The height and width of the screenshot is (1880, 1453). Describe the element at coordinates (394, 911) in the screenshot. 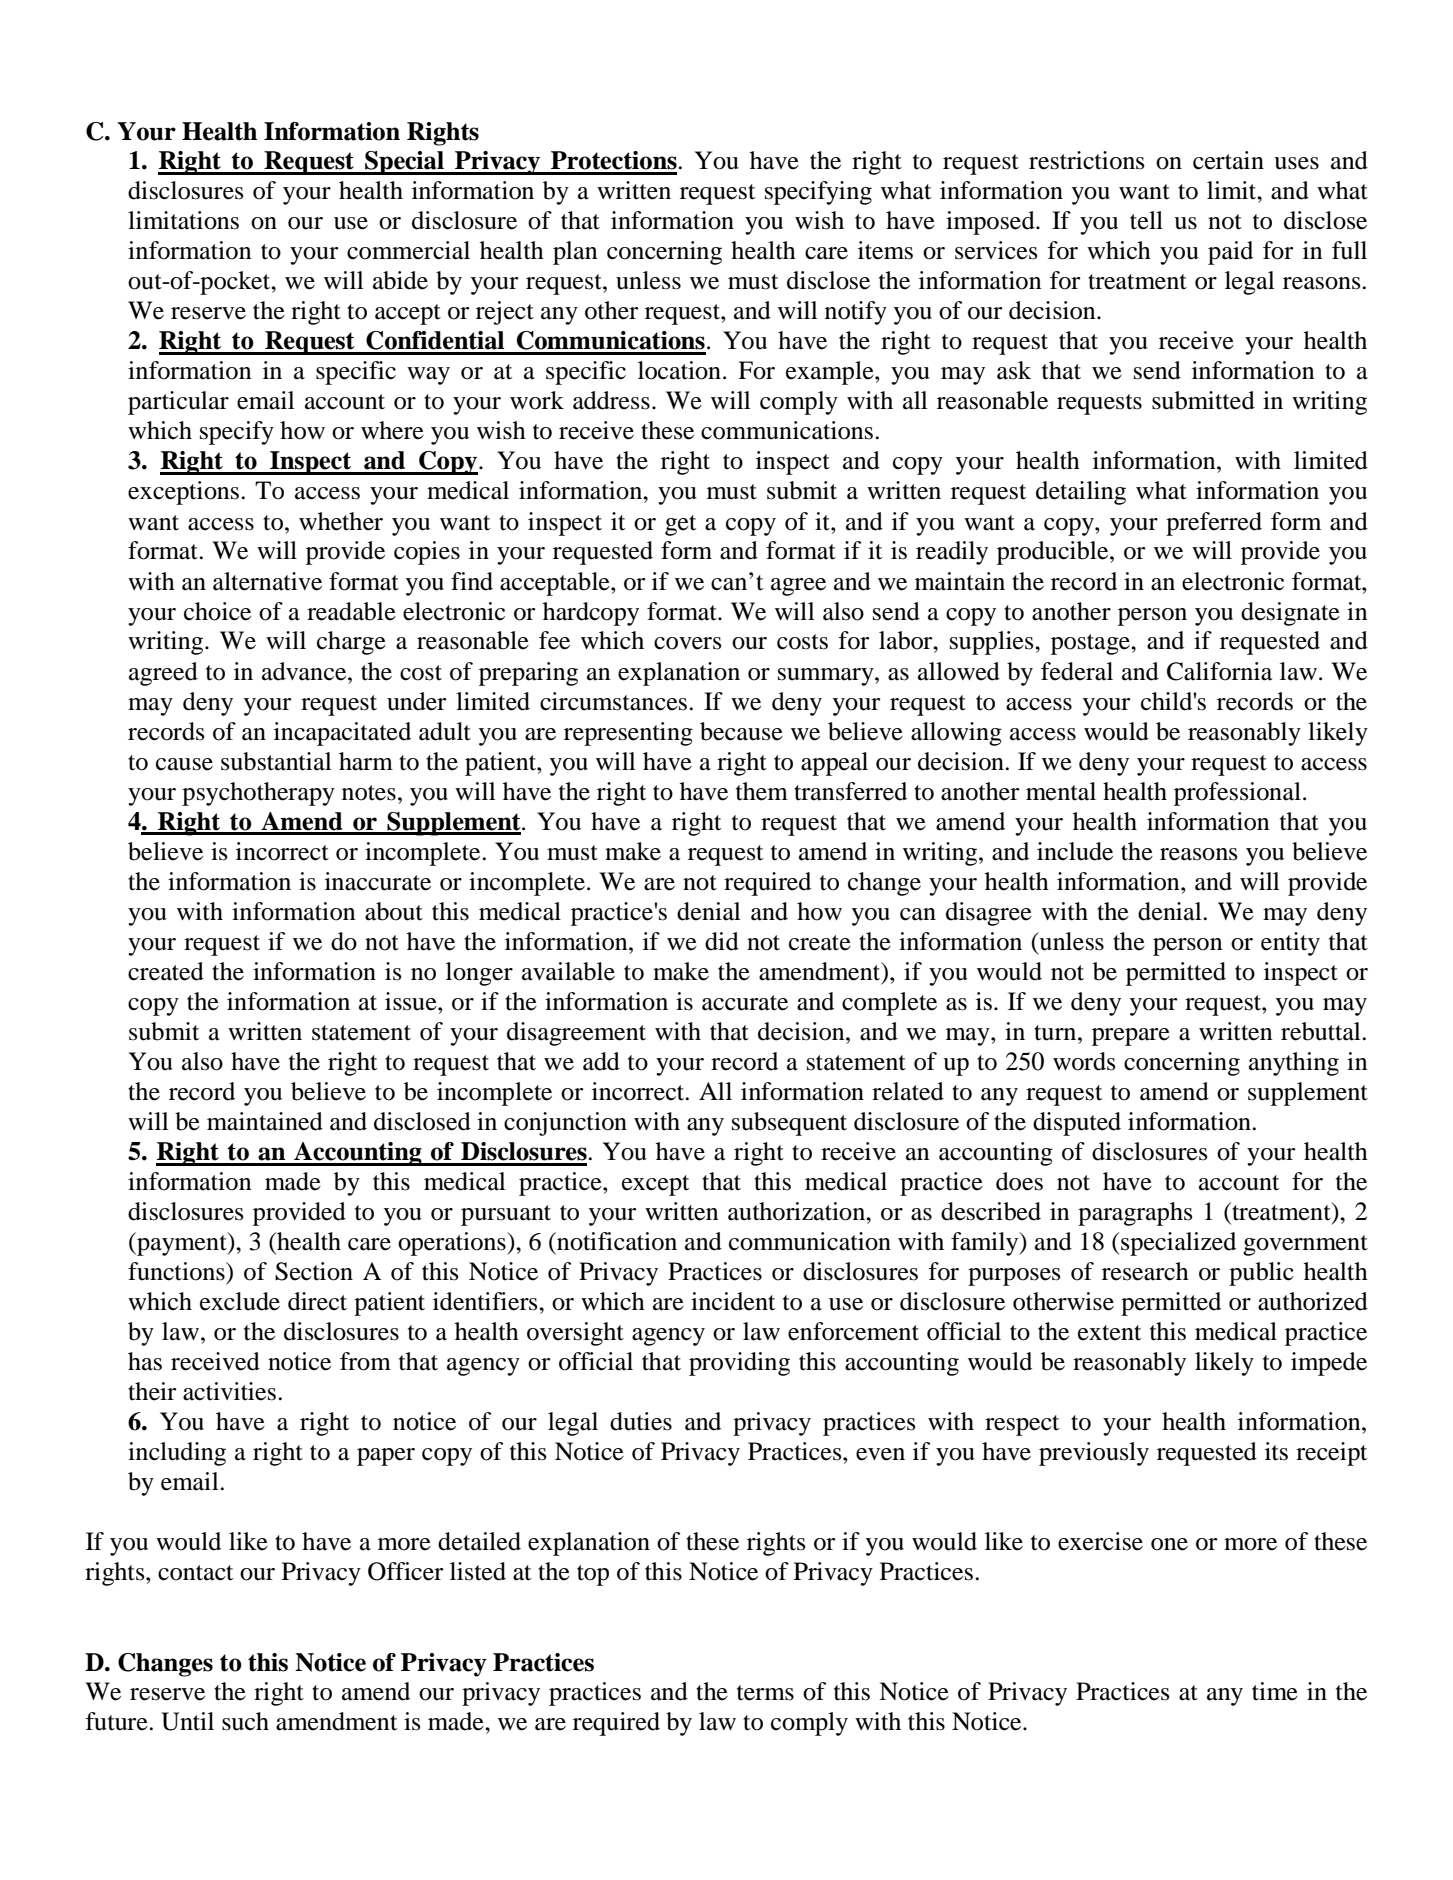

I see `about` at that location.
